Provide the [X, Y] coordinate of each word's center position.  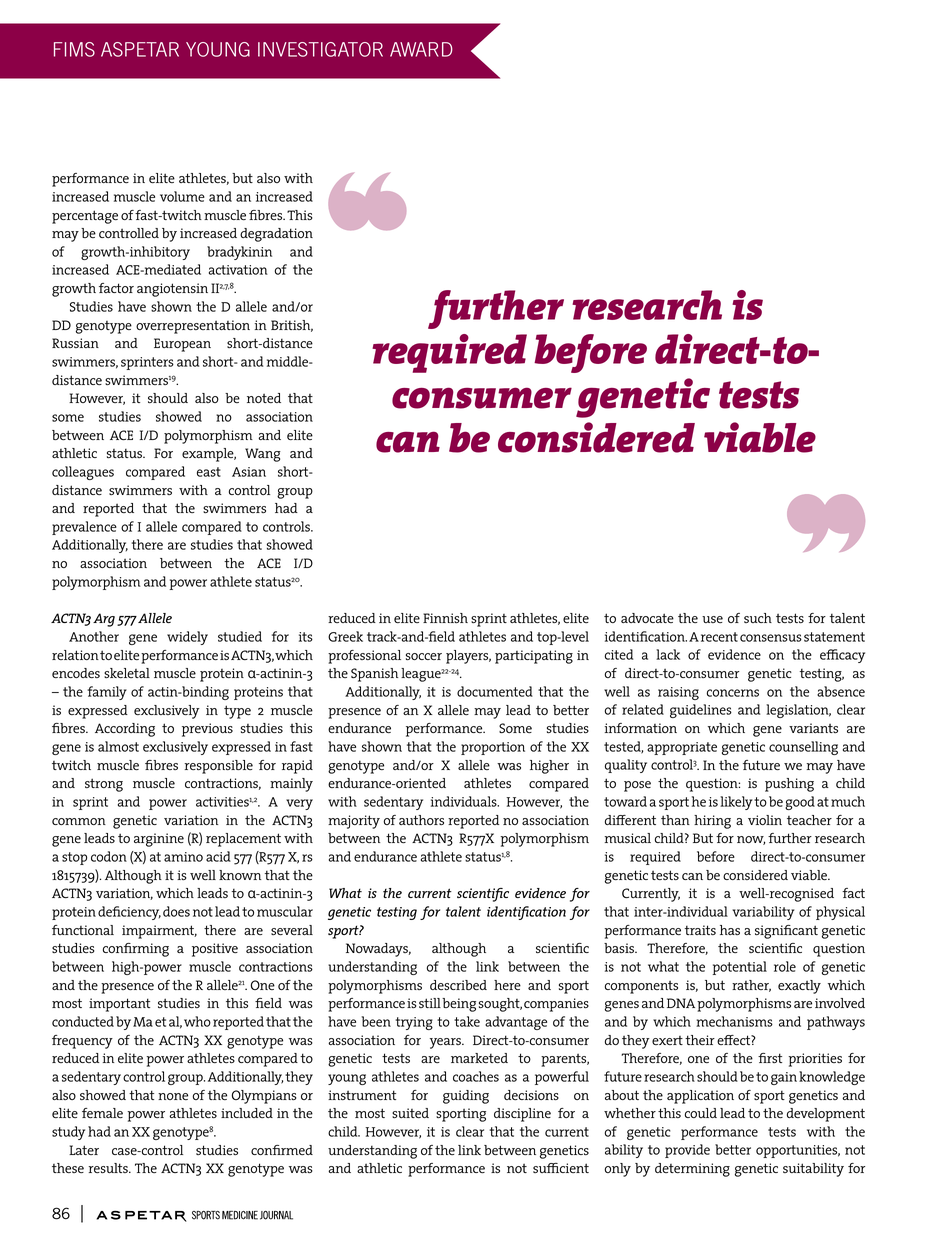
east [209, 472]
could [701, 1113]
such [758, 618]
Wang [263, 455]
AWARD [421, 49]
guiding [466, 1097]
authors [421, 820]
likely [736, 803]
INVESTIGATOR [320, 49]
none [173, 1096]
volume [182, 196]
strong [104, 785]
